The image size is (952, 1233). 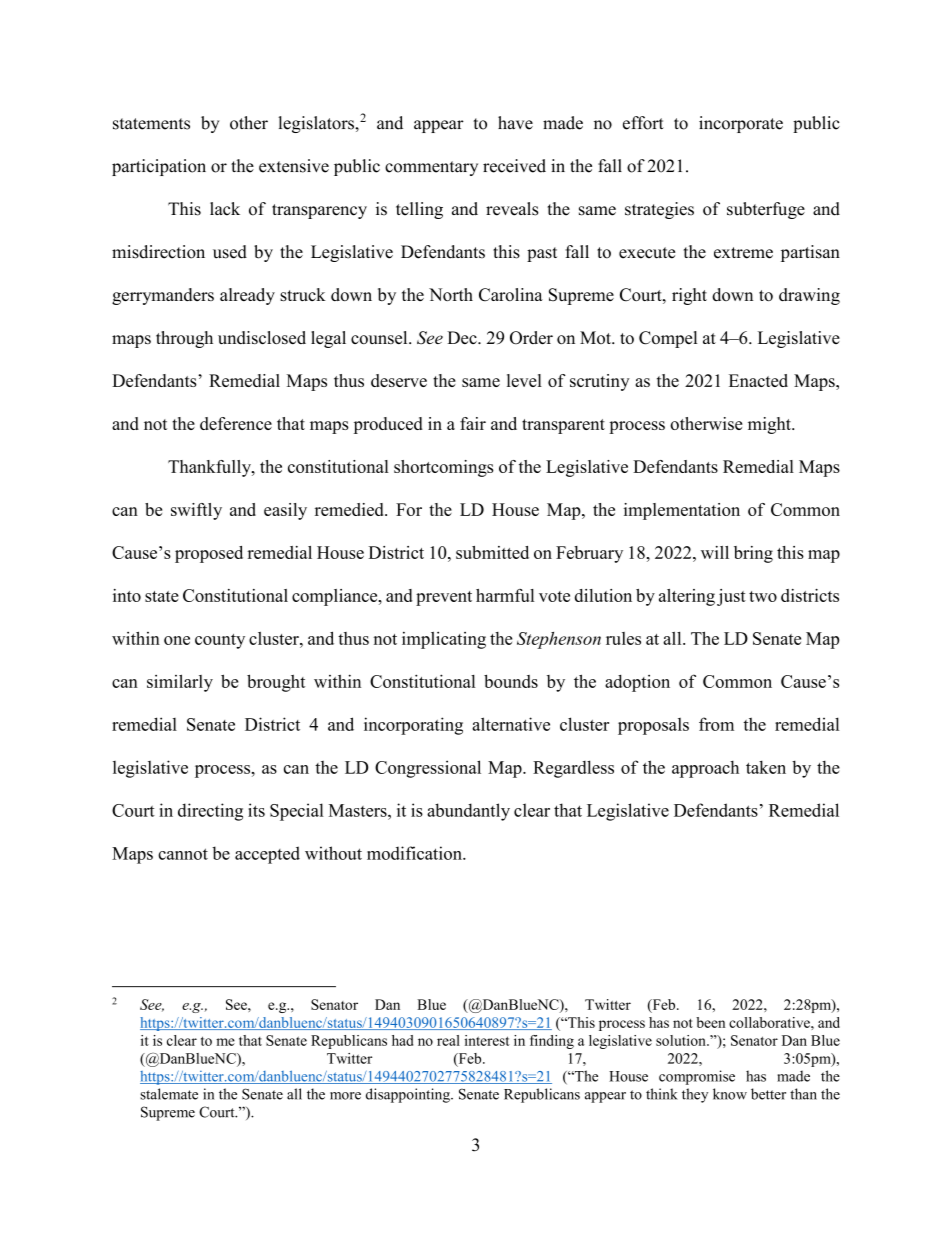 I want to click on just, so click(x=731, y=597).
